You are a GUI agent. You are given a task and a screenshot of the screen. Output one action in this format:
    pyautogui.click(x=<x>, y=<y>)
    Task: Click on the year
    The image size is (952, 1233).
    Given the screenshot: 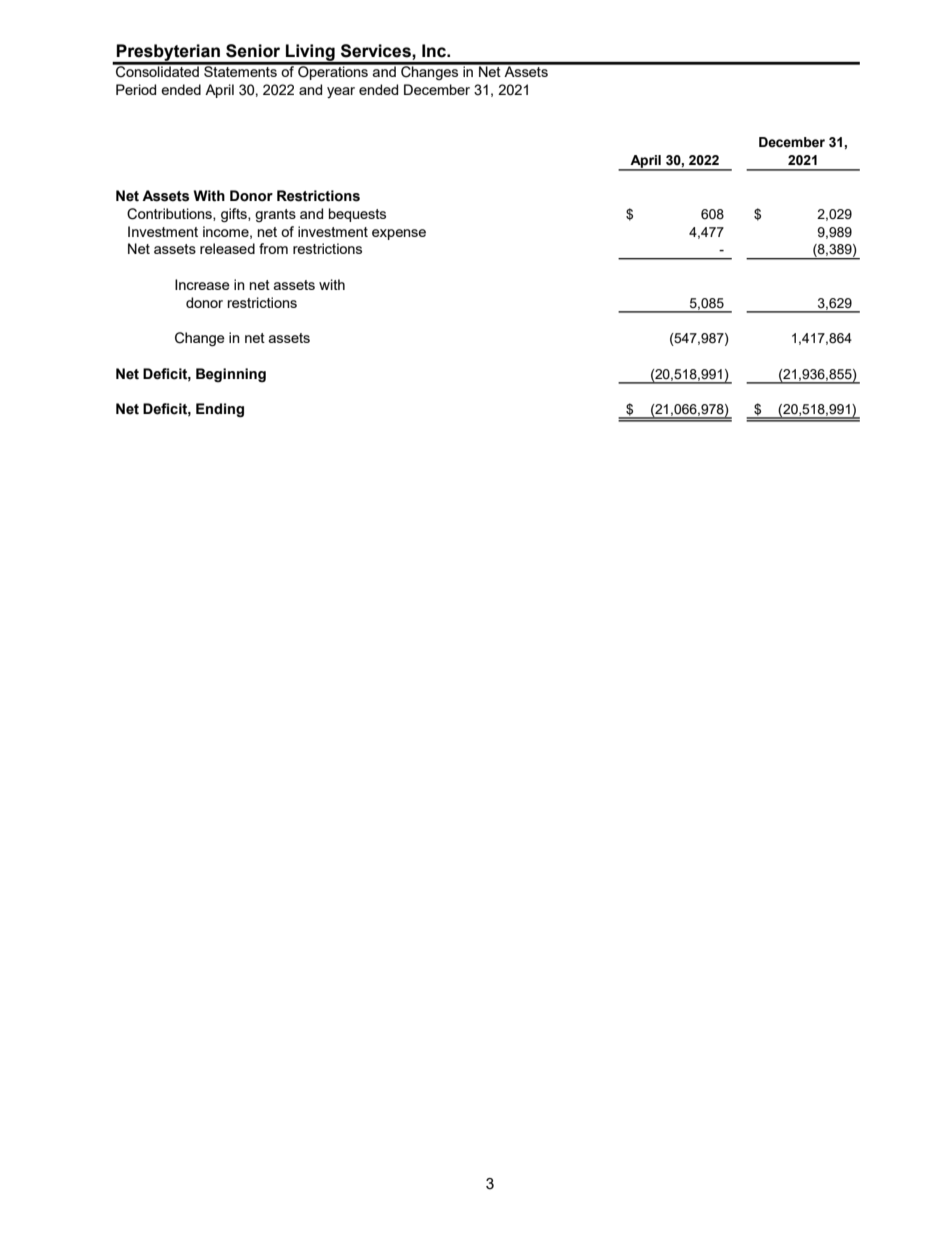 What is the action you would take?
    pyautogui.click(x=341, y=92)
